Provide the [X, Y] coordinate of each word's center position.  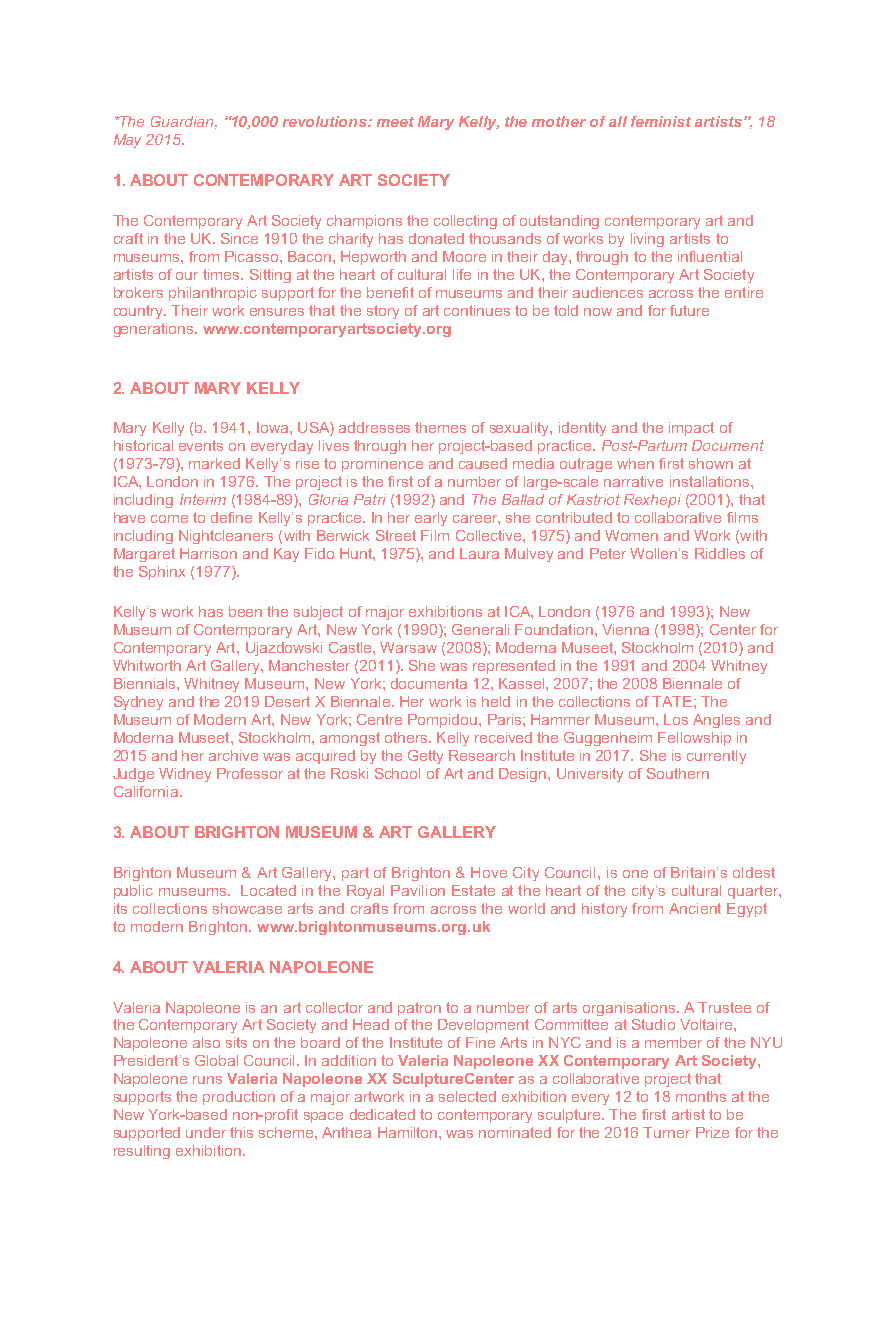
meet [395, 122]
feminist [661, 121]
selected [467, 1096]
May [127, 141]
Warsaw [408, 647]
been [245, 611]
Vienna [625, 629]
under [206, 1132]
